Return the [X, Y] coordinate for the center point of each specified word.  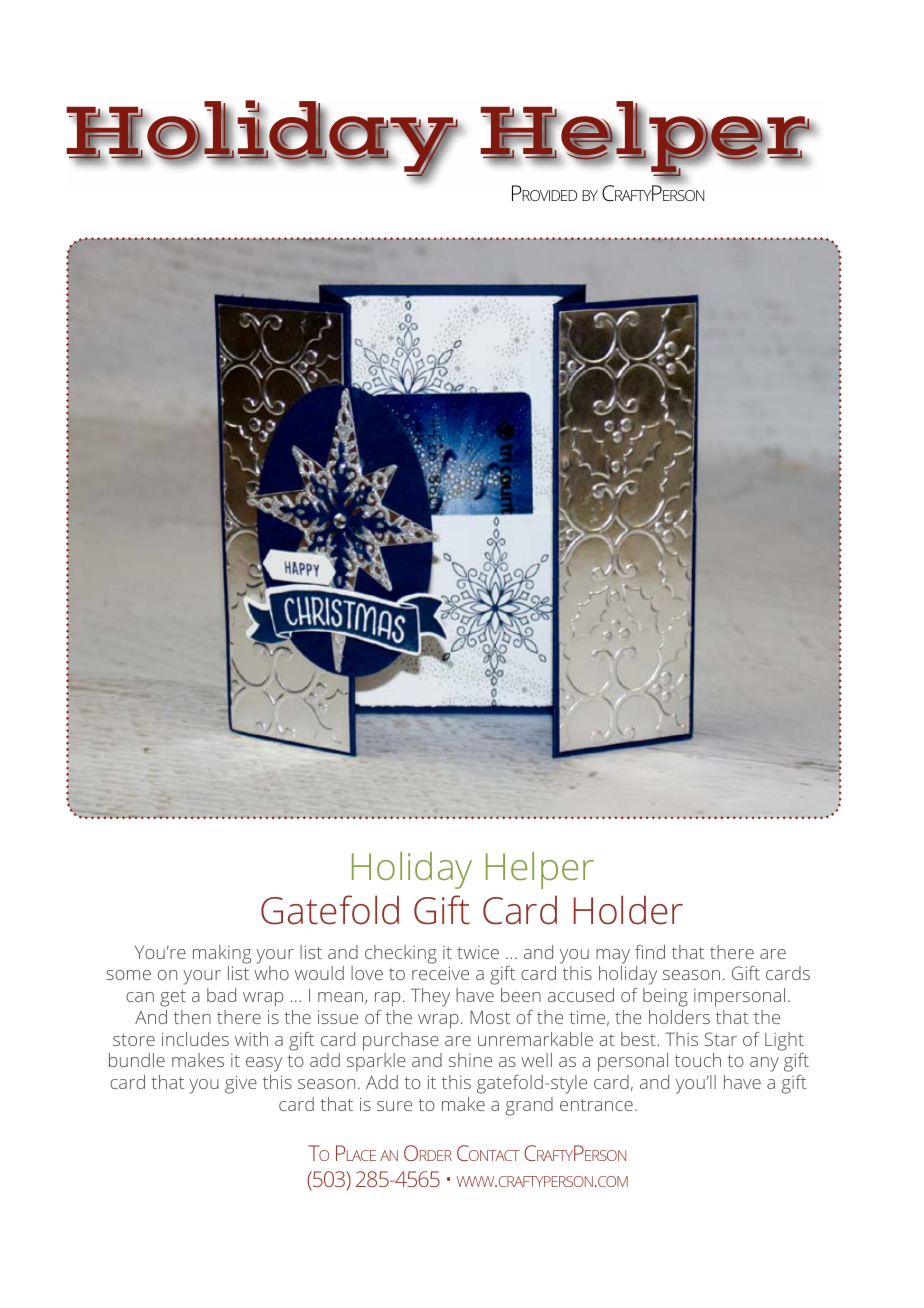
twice [478, 952]
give [241, 1084]
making [222, 954]
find [650, 952]
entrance [596, 1105]
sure [394, 1106]
